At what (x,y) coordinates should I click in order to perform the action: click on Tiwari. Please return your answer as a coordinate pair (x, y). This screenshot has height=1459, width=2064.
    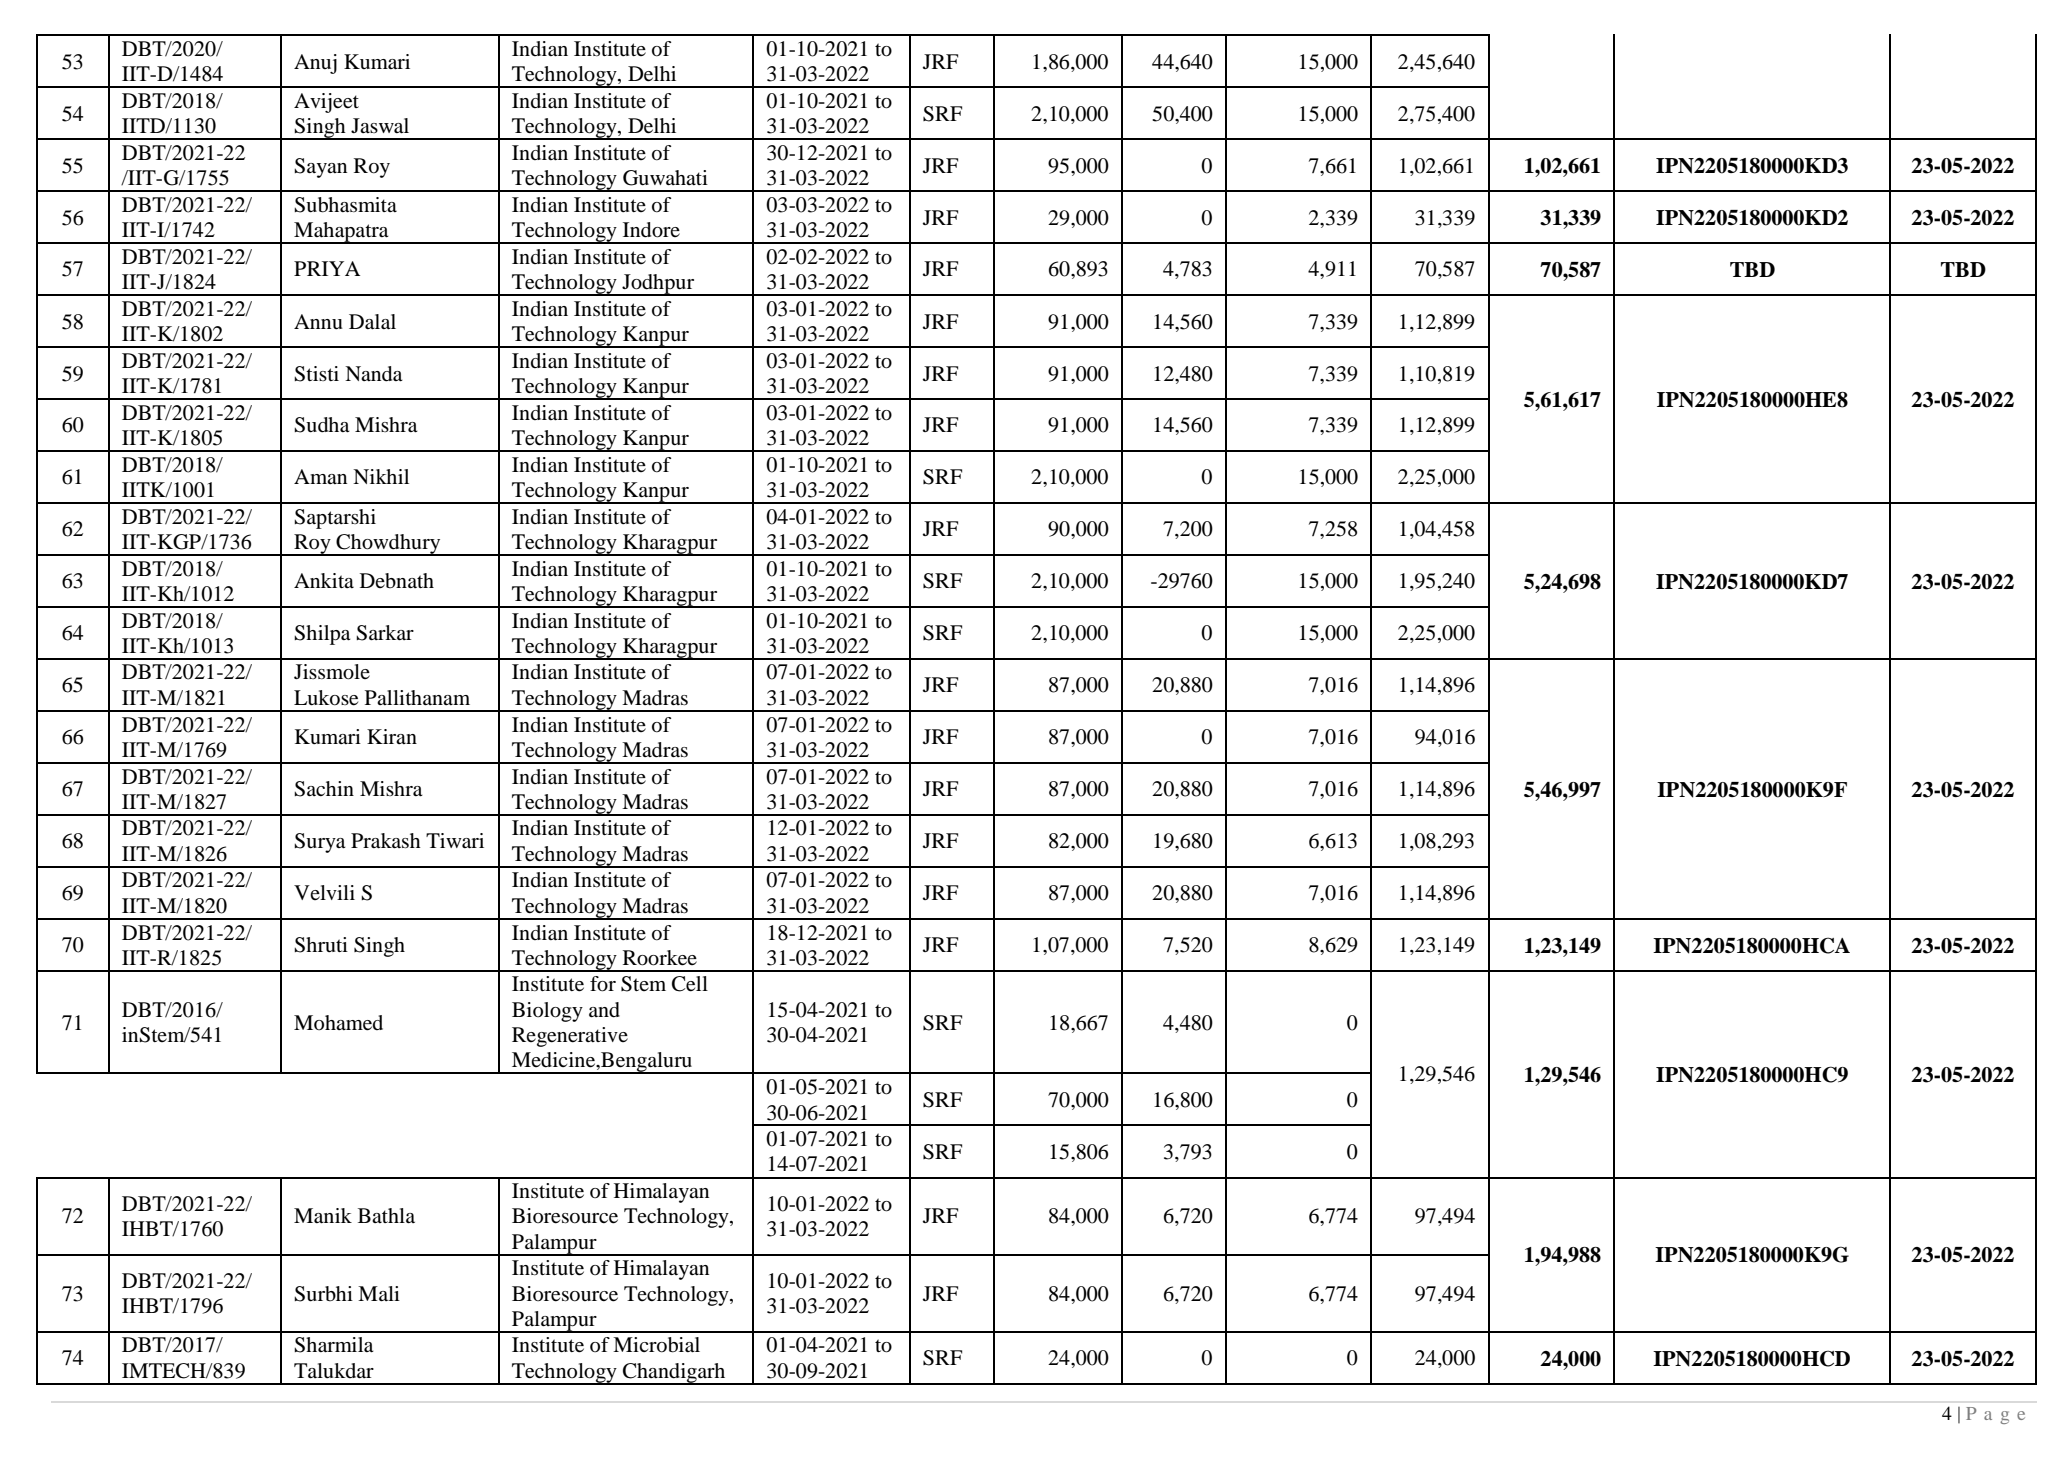
    Looking at the image, I should click on (455, 841).
